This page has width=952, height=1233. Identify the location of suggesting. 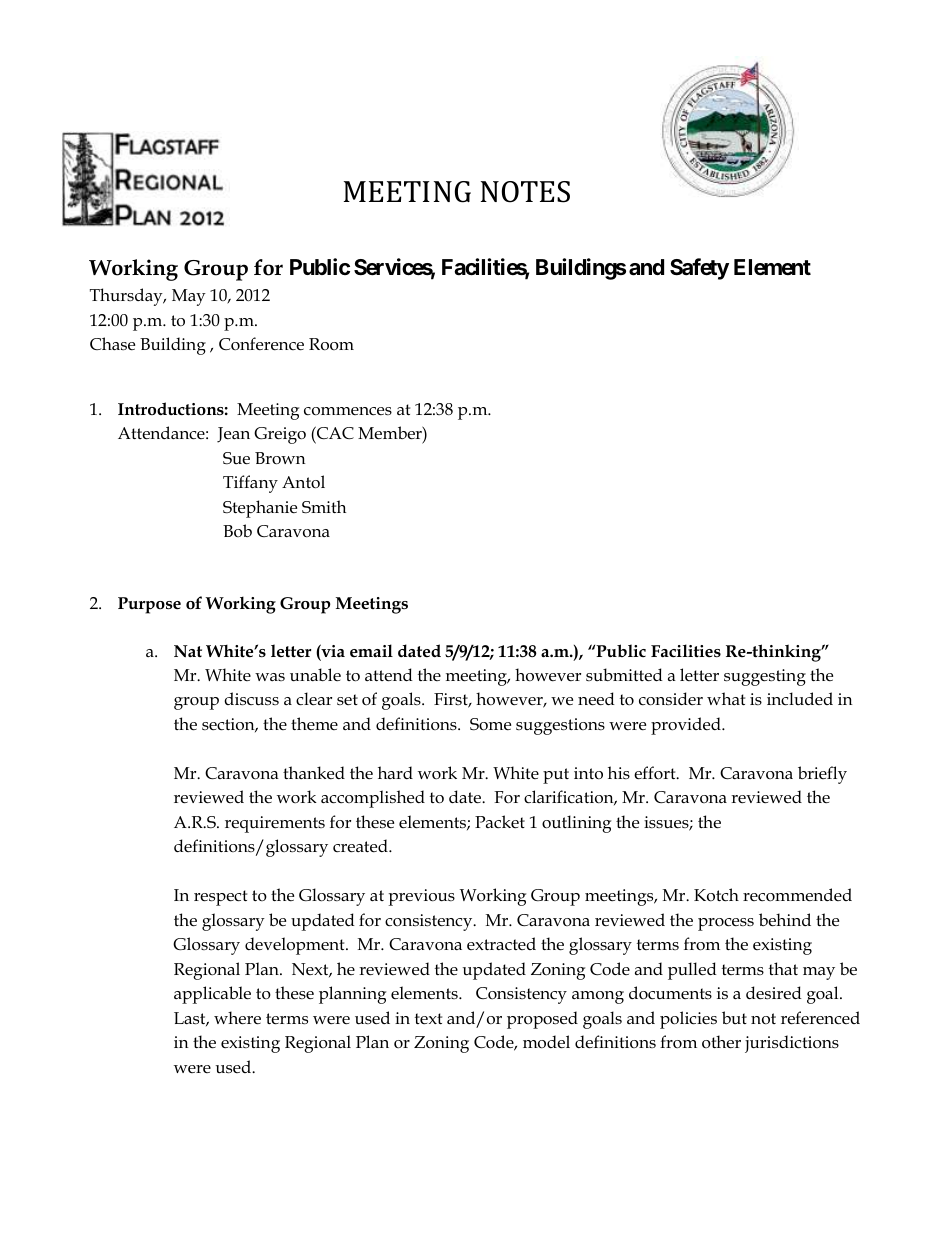
(765, 677).
